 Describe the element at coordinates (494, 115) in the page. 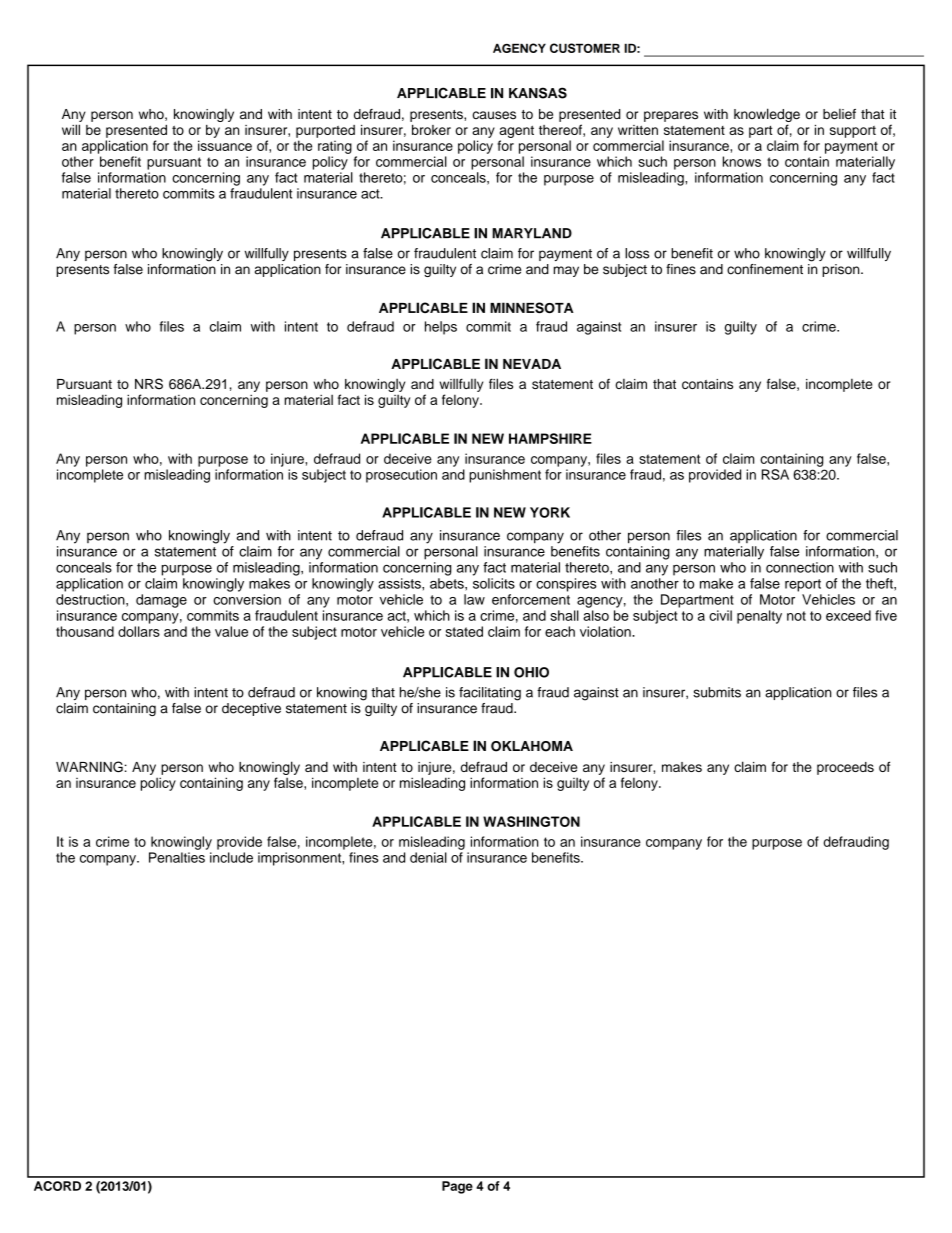

I see `causes` at that location.
